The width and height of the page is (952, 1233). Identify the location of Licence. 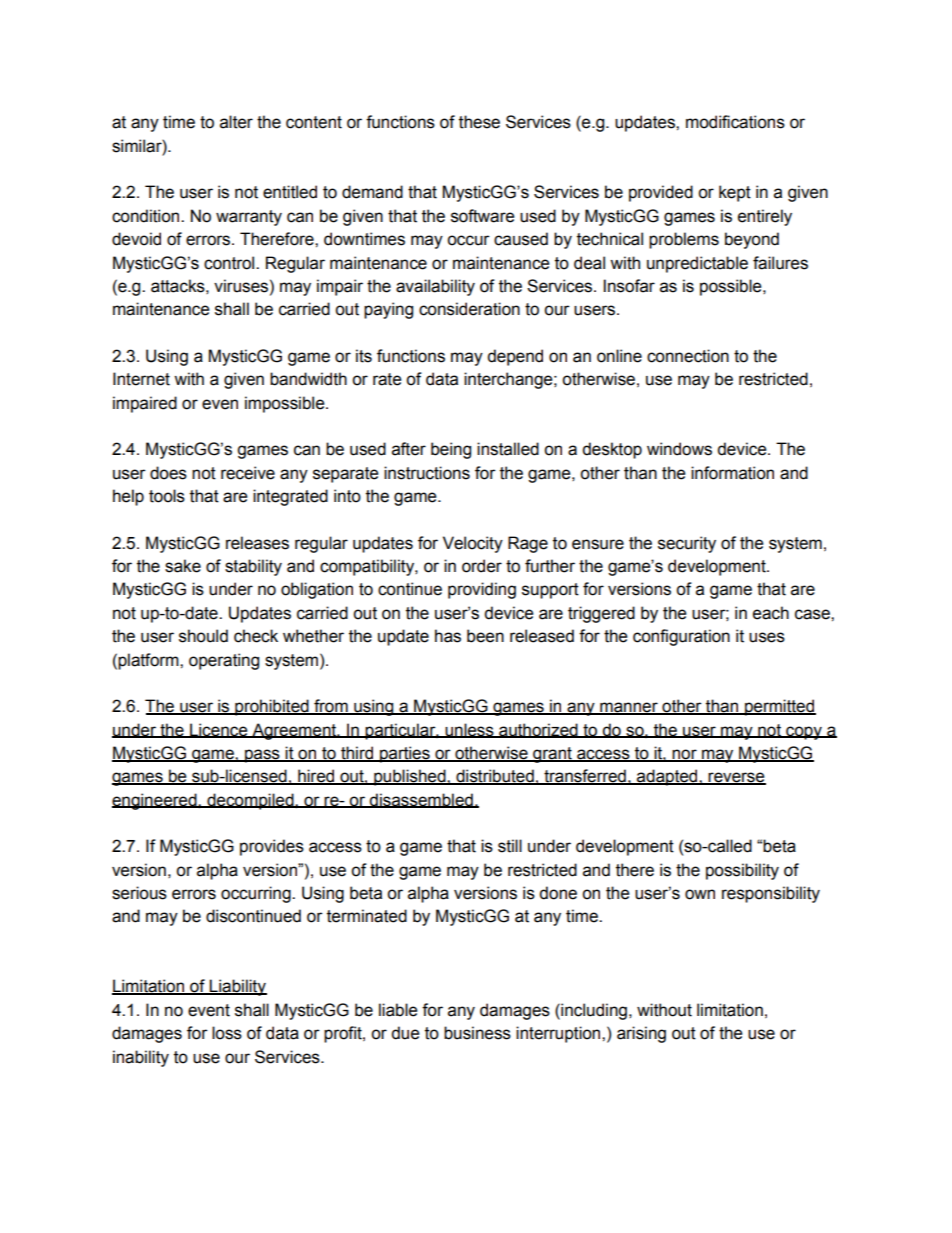
(219, 730).
